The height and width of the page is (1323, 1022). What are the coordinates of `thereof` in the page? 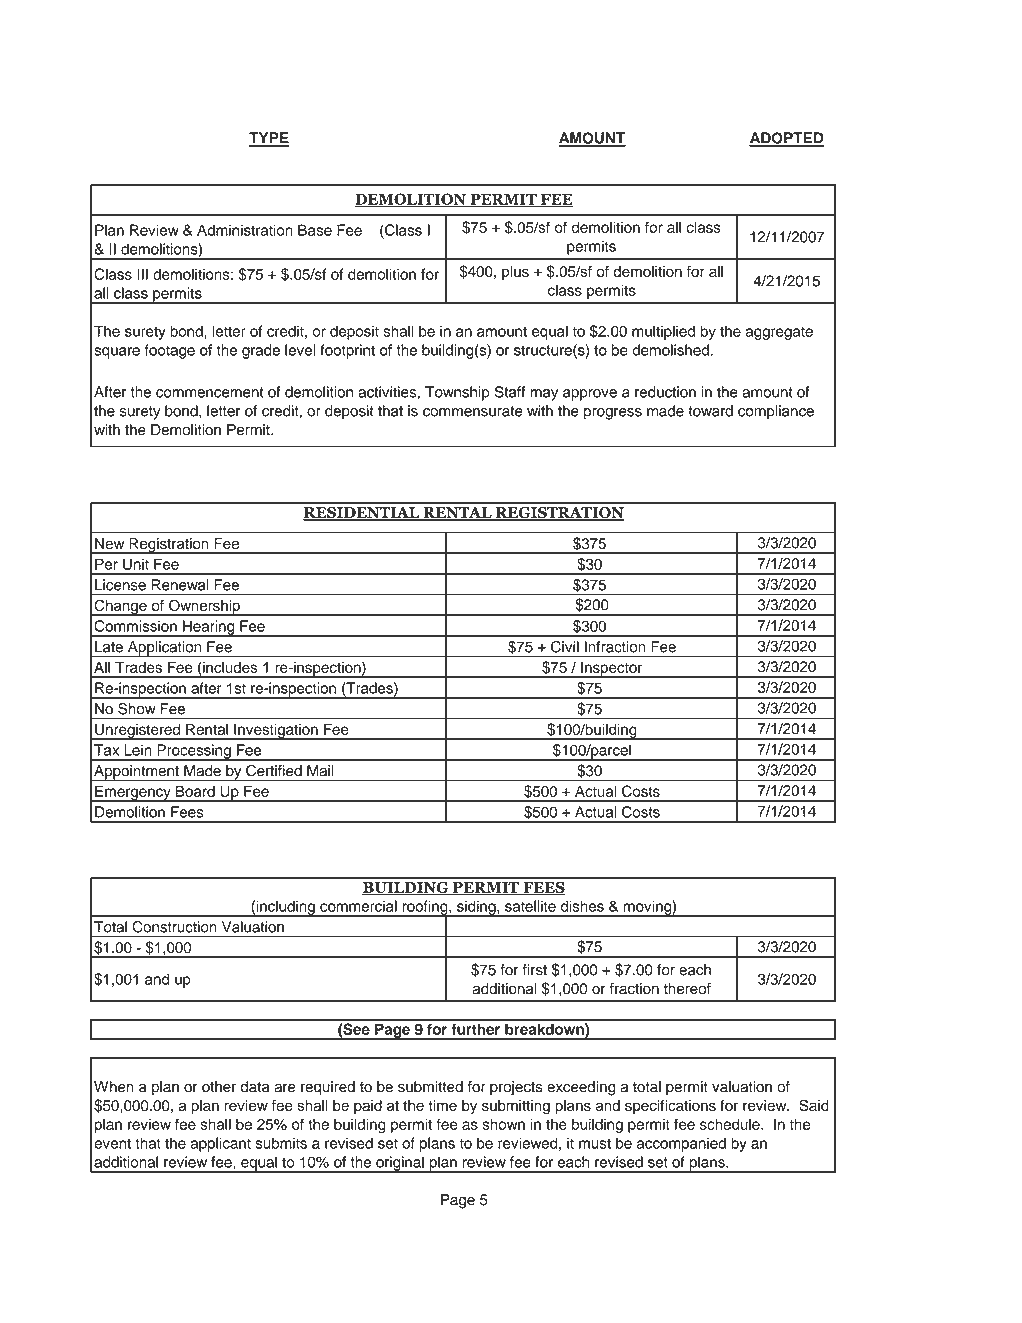 It's located at (687, 989).
